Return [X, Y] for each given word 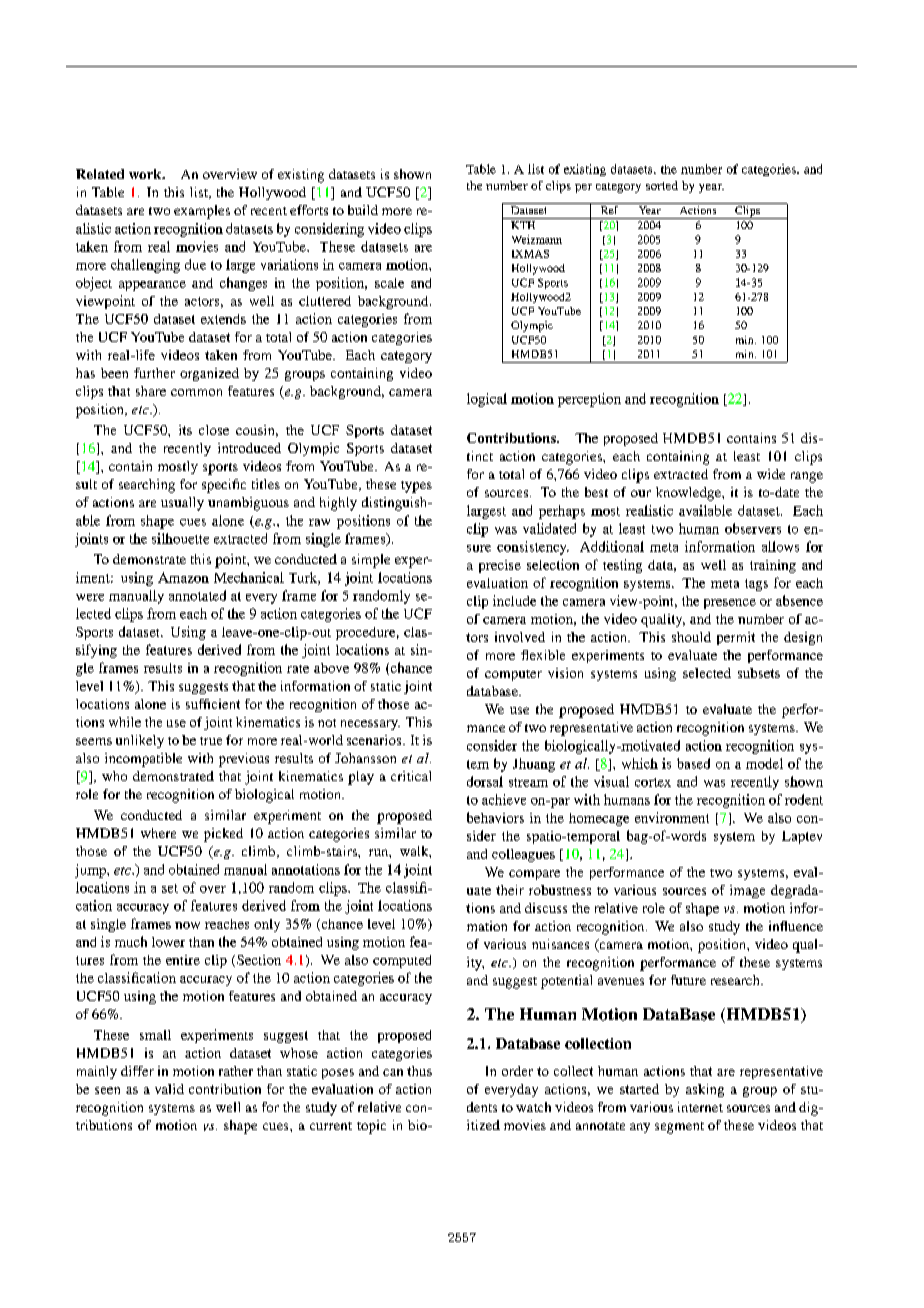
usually [182, 504]
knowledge [689, 494]
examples [202, 212]
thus [419, 1071]
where [158, 833]
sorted [662, 185]
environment [672, 817]
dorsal [485, 781]
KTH [523, 225]
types [416, 487]
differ [137, 1071]
